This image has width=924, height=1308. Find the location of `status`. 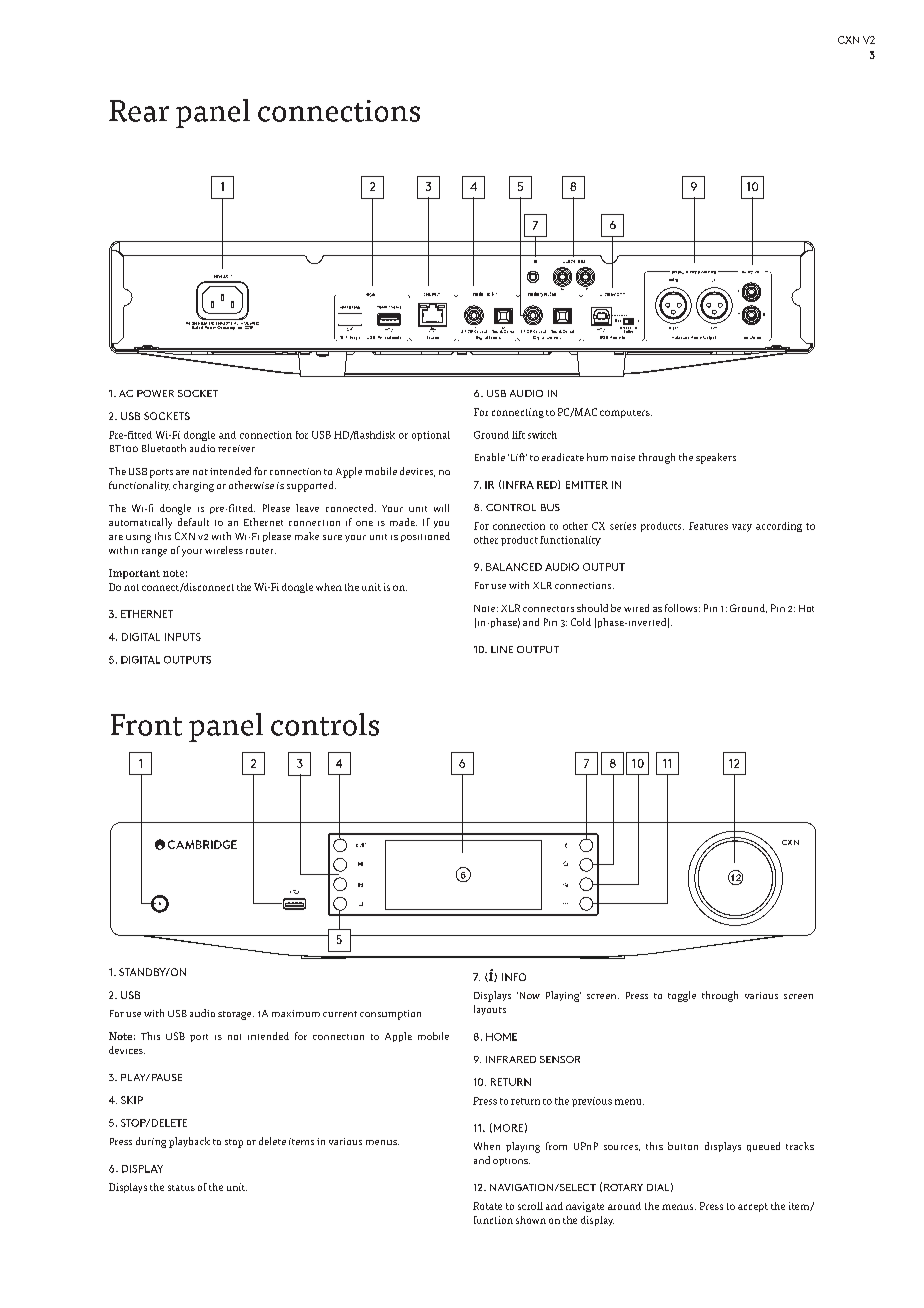

status is located at coordinates (181, 1188).
